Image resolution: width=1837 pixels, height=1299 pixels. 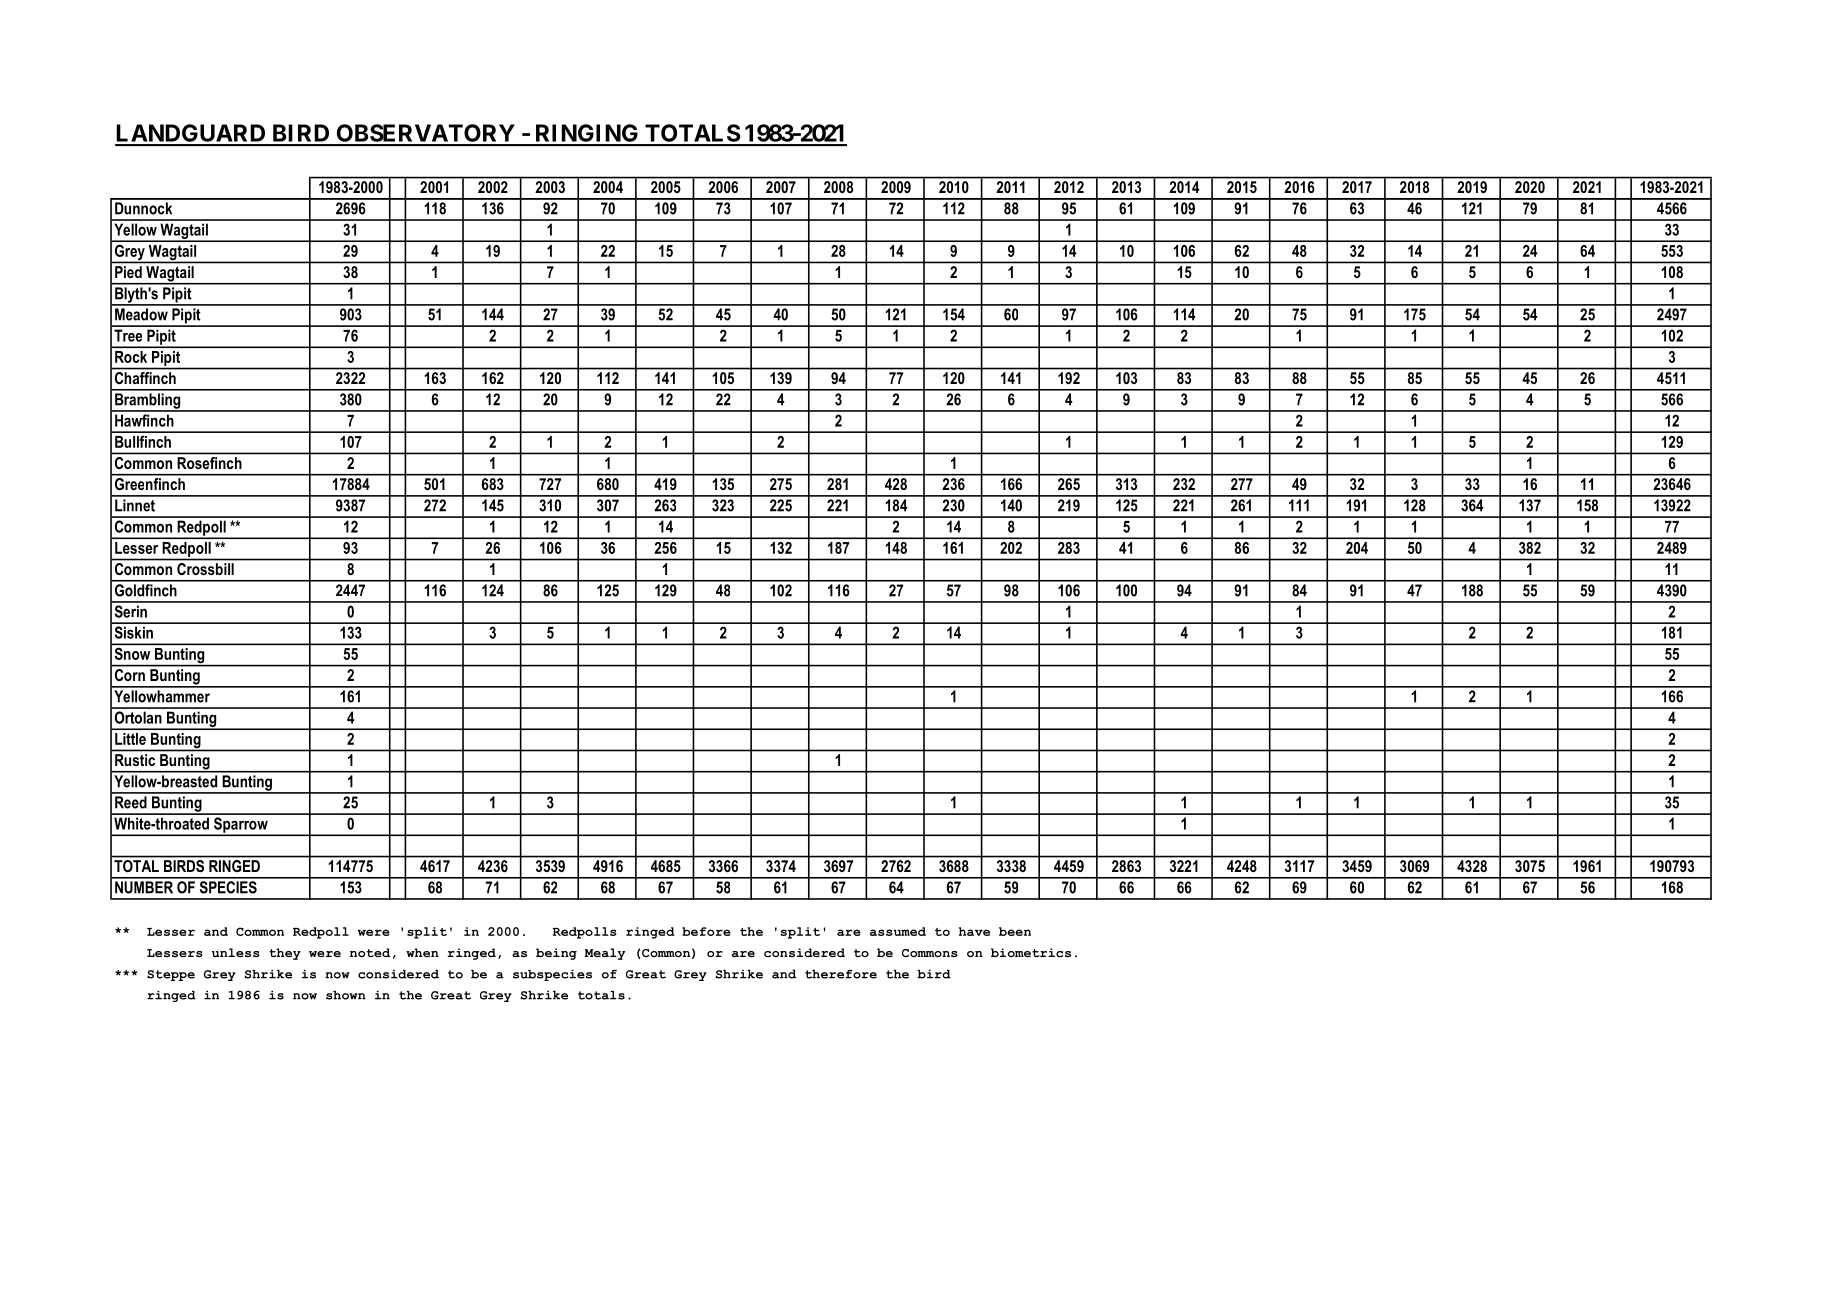 What do you see at coordinates (171, 975) in the screenshot?
I see `Steppe` at bounding box center [171, 975].
